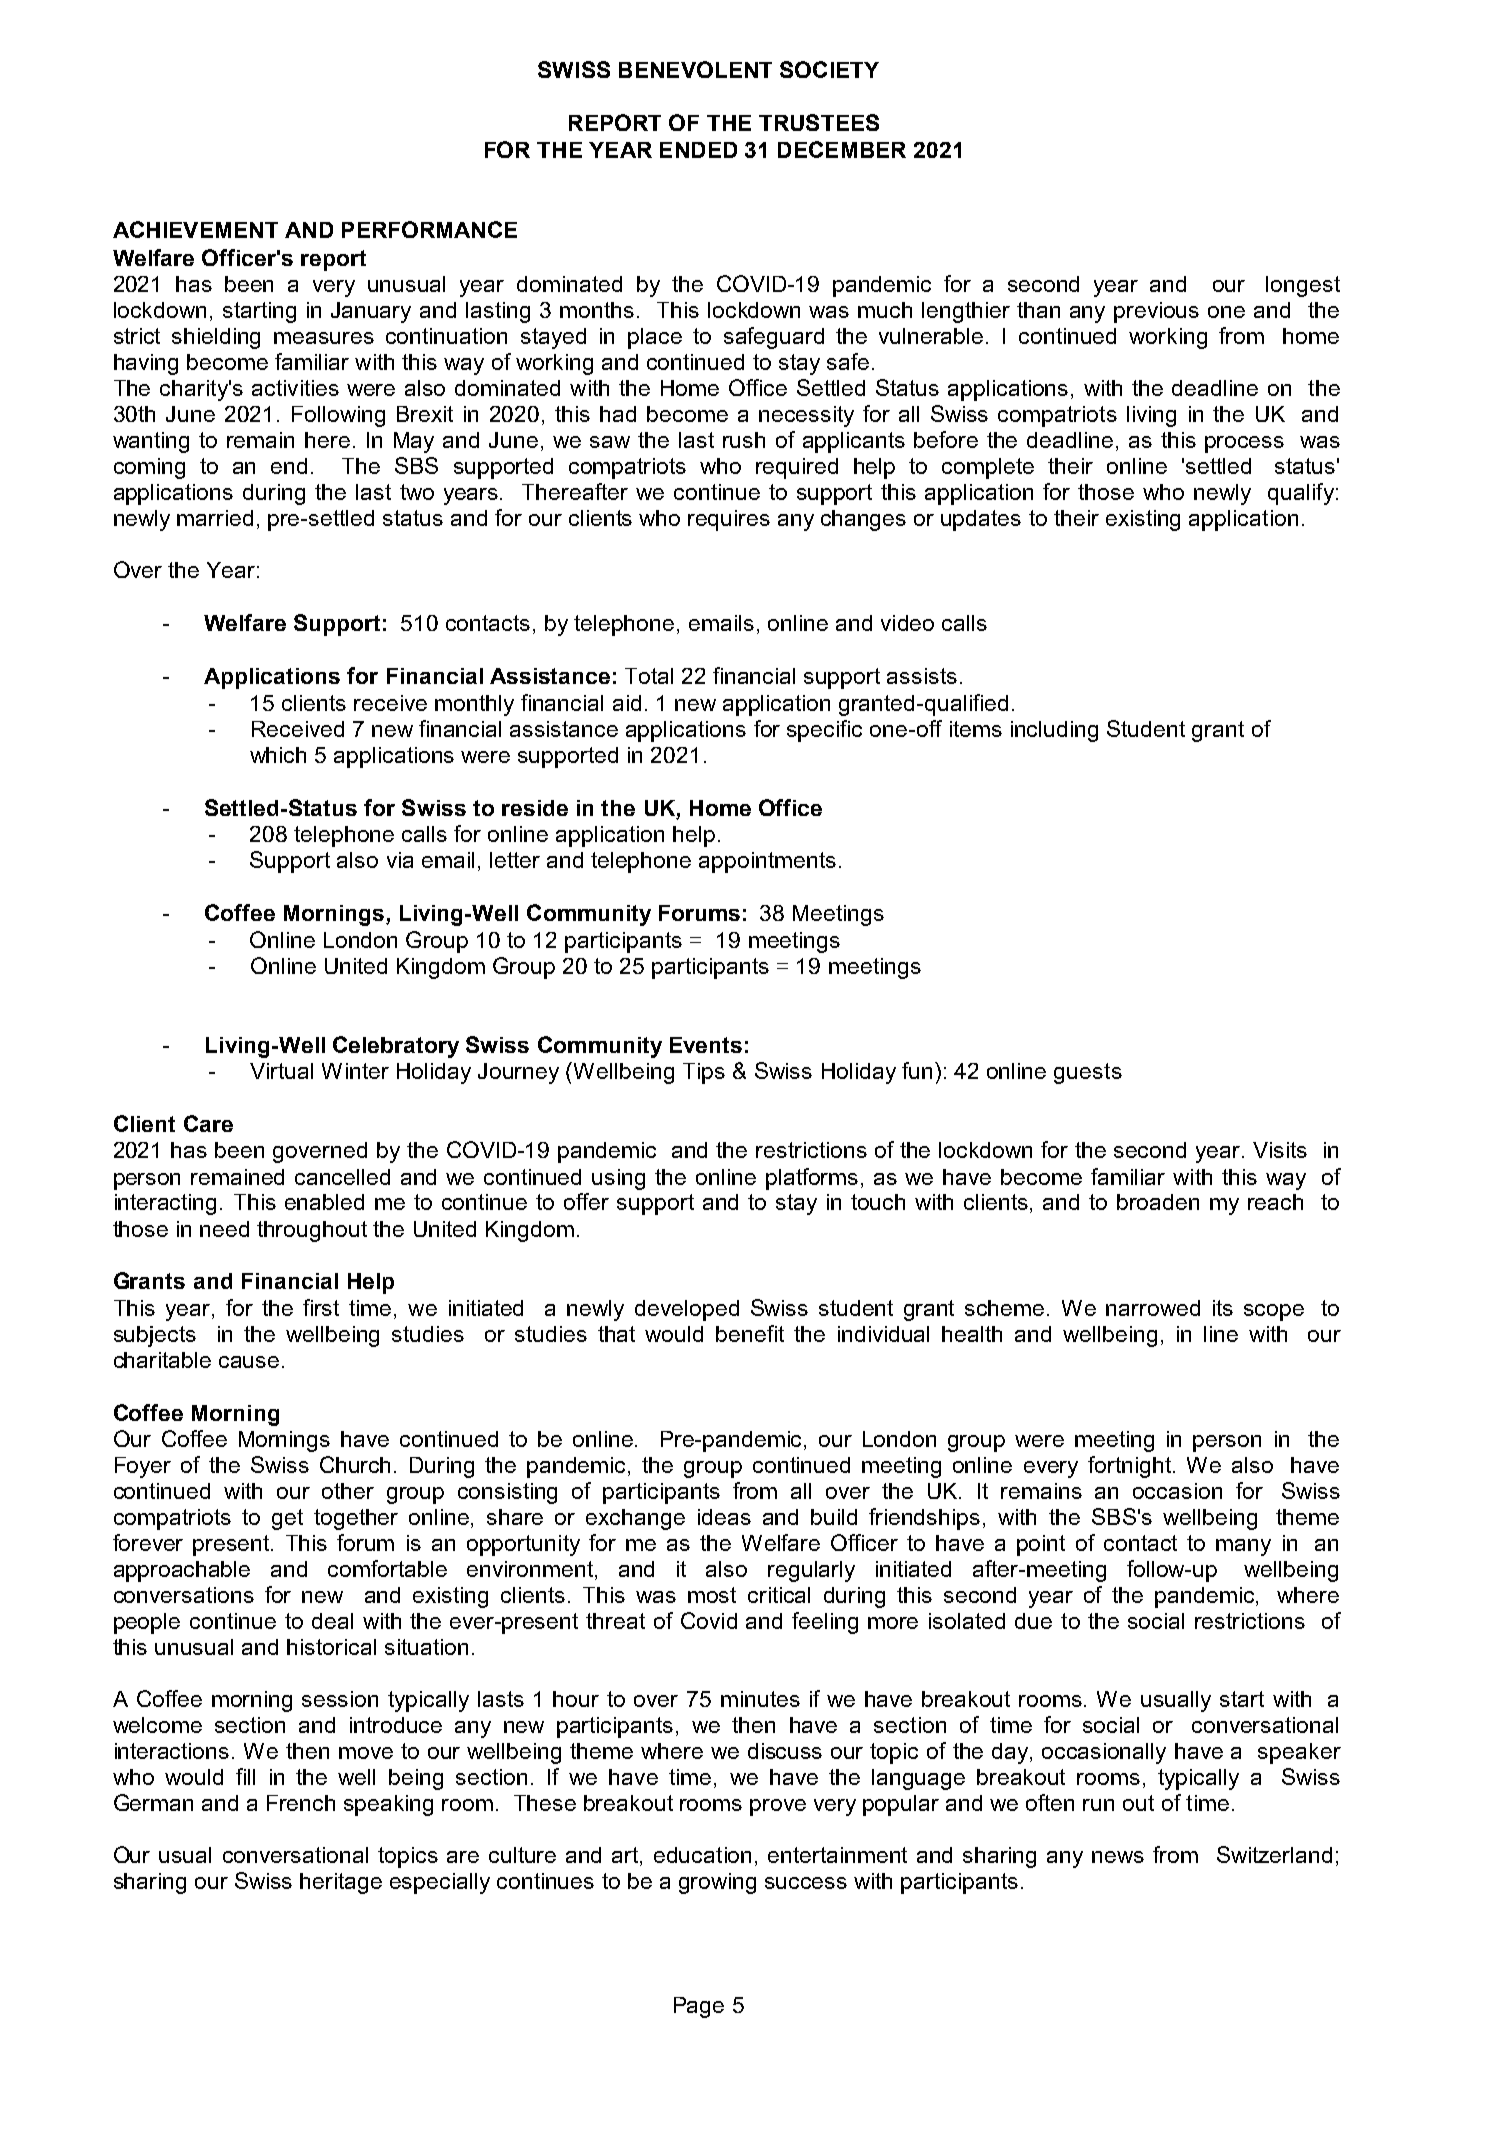 The width and height of the screenshot is (1508, 2134). What do you see at coordinates (1118, 1857) in the screenshot?
I see `news` at bounding box center [1118, 1857].
